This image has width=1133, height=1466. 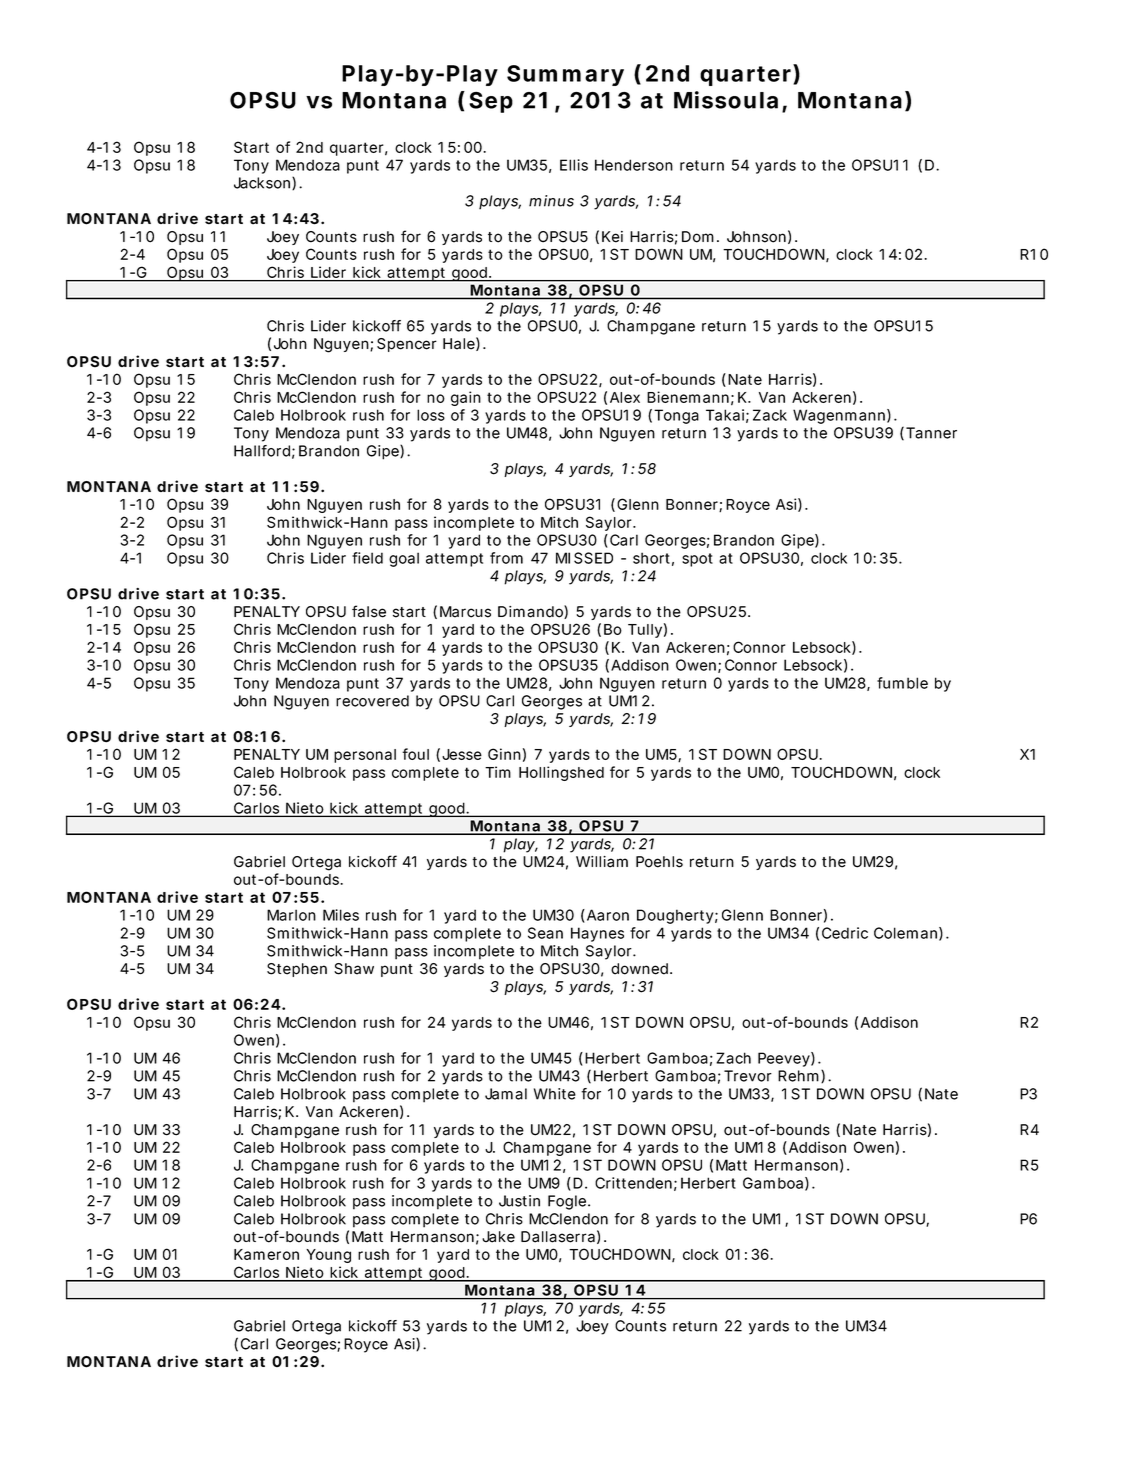 What do you see at coordinates (902, 683) in the image?
I see `fumble` at bounding box center [902, 683].
